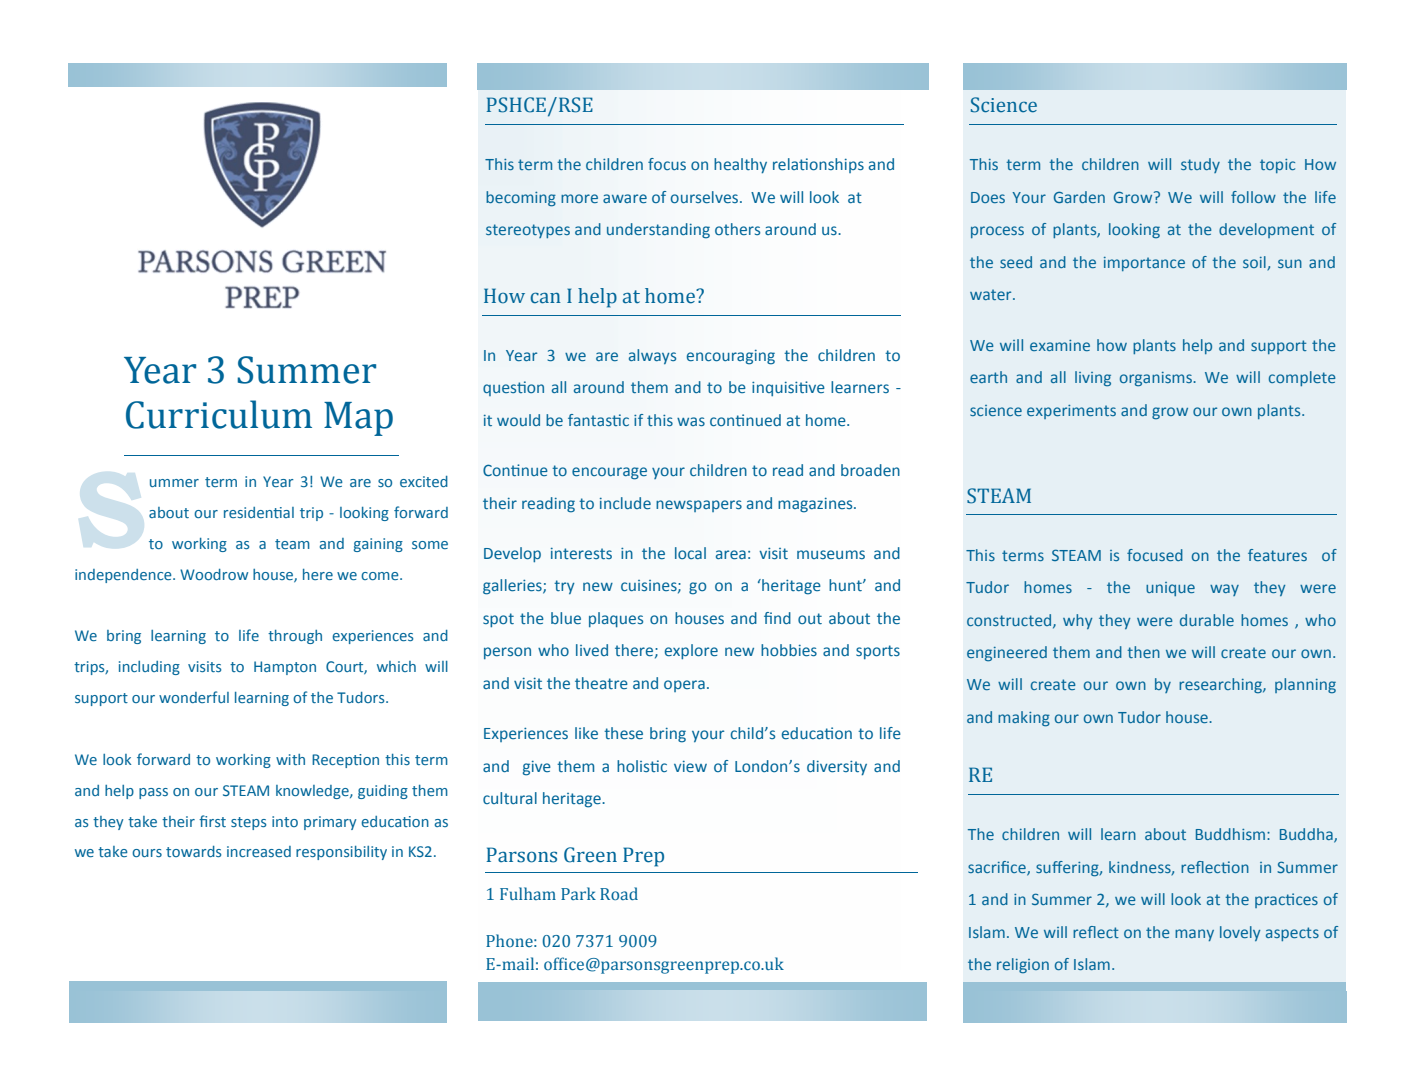 This screenshot has width=1406, height=1086. Describe the element at coordinates (259, 851) in the screenshot. I see `increased` at that location.
